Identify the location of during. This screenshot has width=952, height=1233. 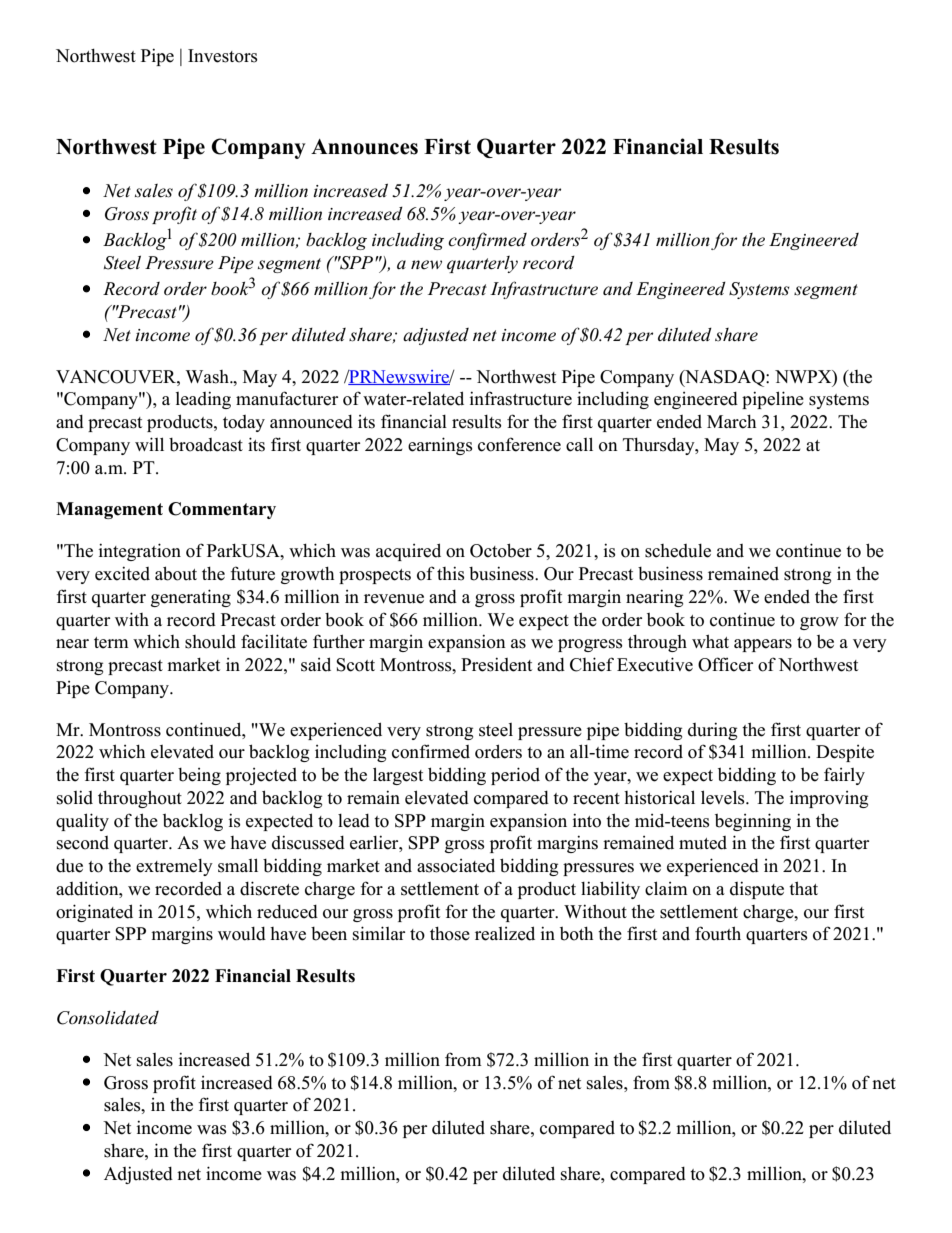
(712, 731).
